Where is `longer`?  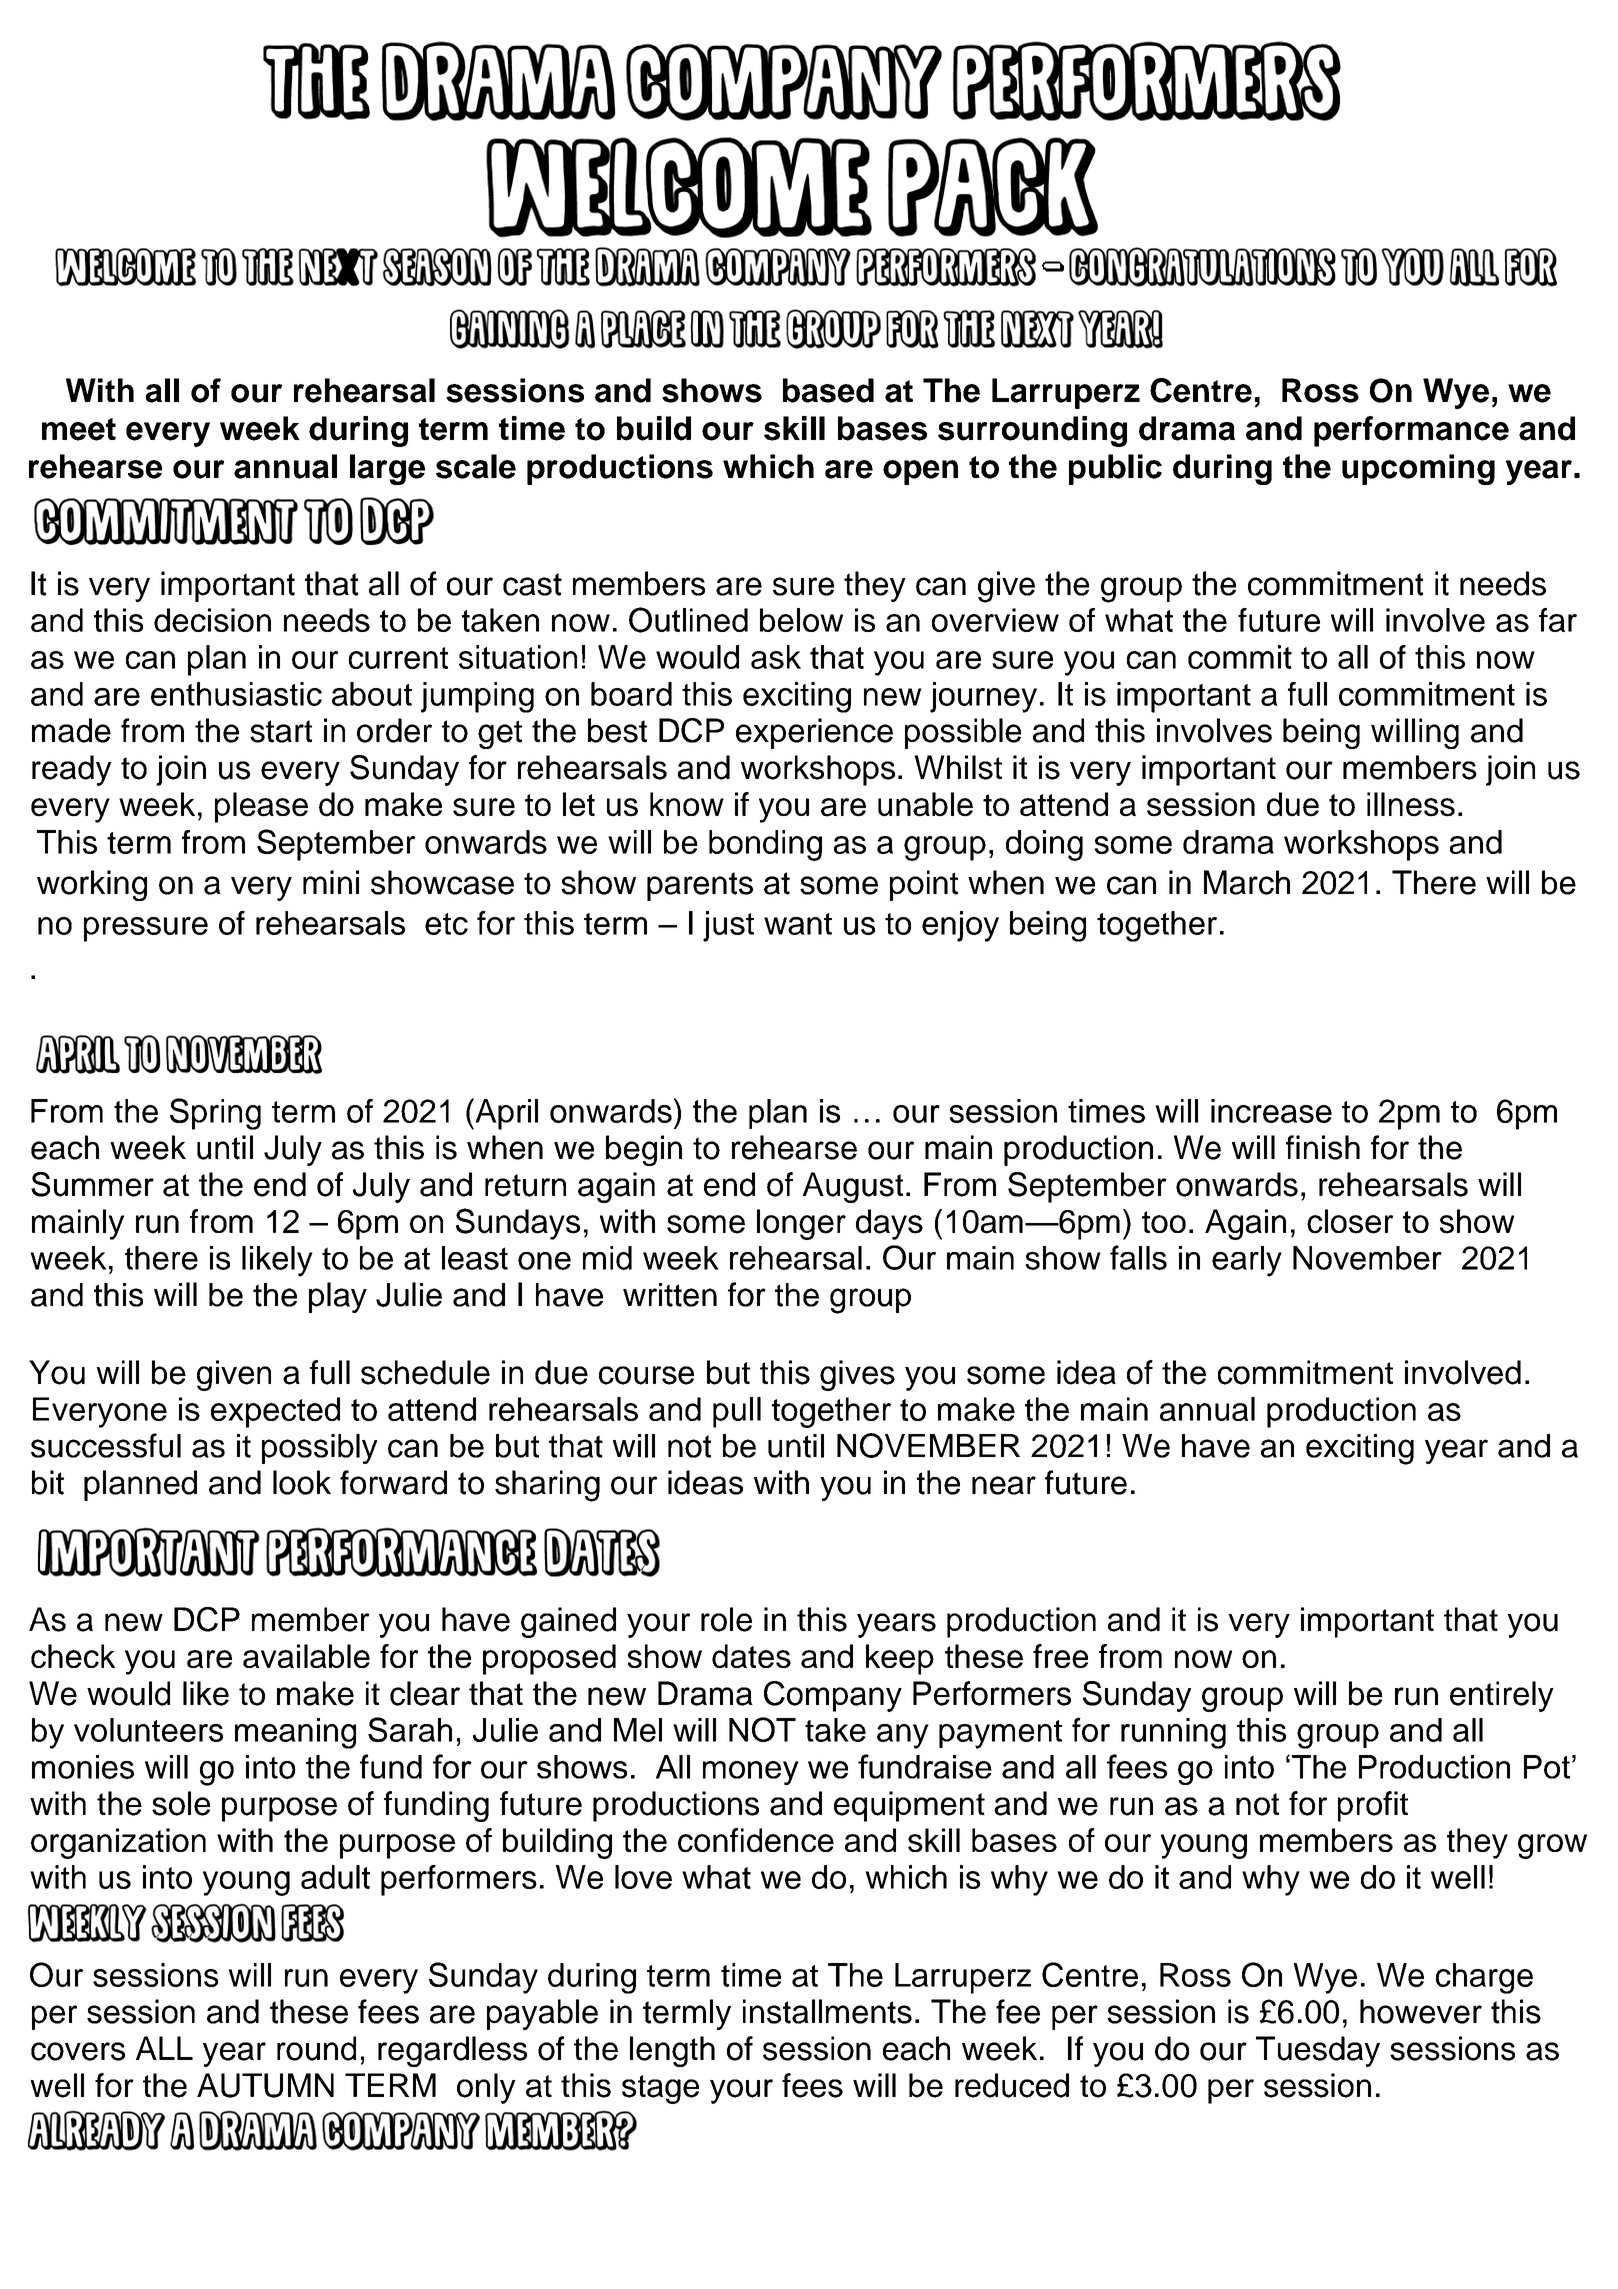 longer is located at coordinates (801, 1224).
